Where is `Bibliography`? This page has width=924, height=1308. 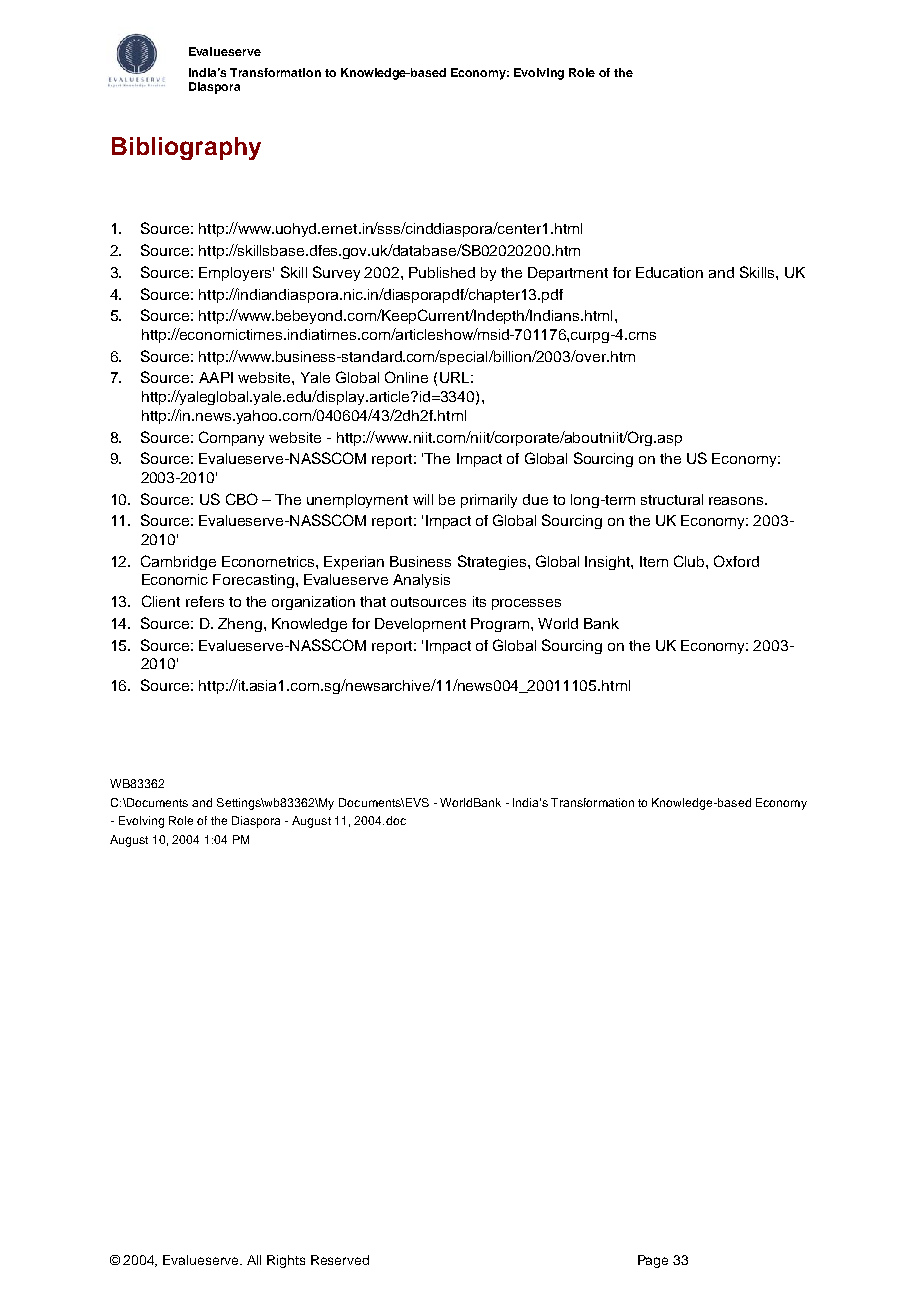
Bibliography is located at coordinates (186, 148).
